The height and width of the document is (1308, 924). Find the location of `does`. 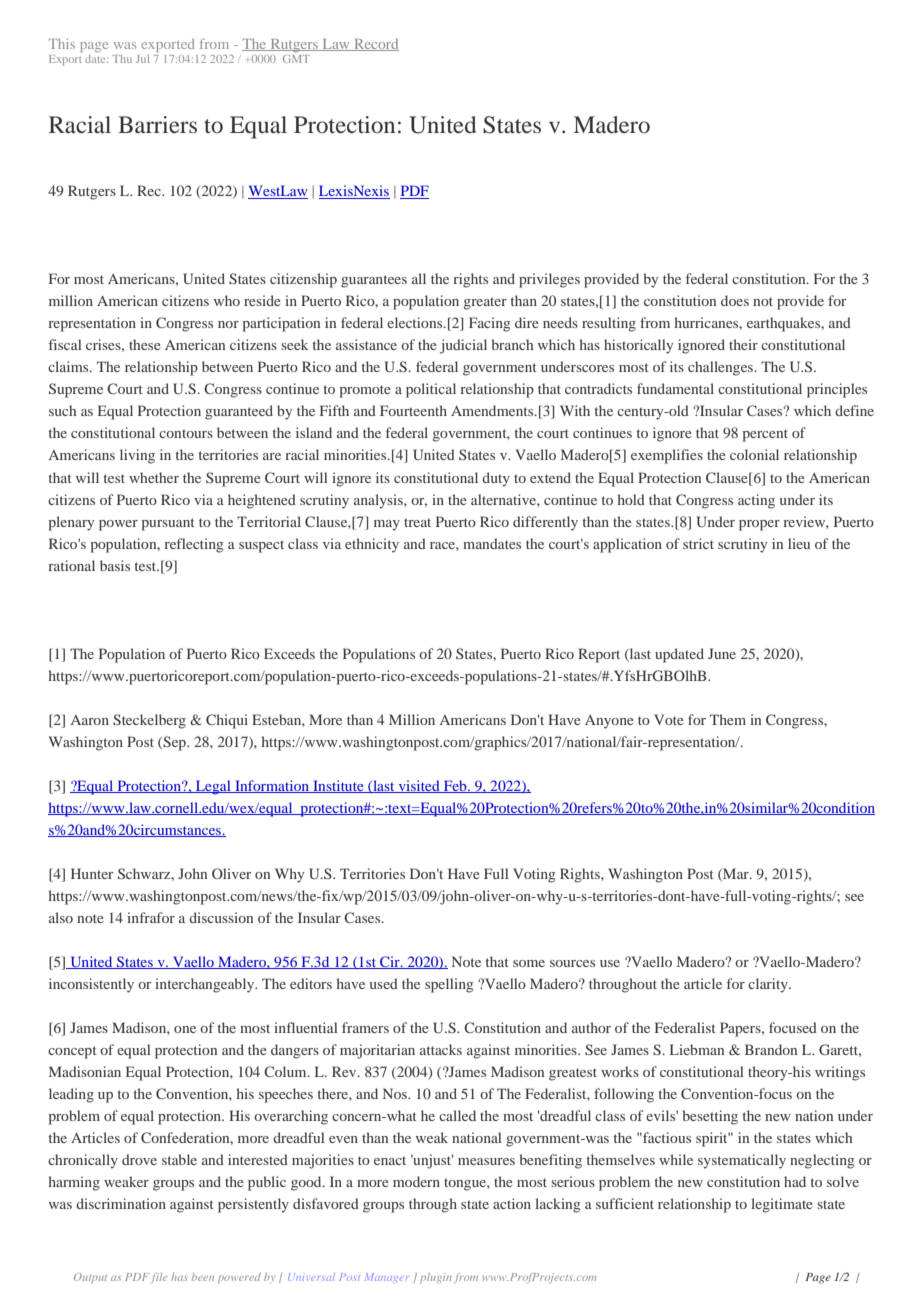

does is located at coordinates (735, 300).
